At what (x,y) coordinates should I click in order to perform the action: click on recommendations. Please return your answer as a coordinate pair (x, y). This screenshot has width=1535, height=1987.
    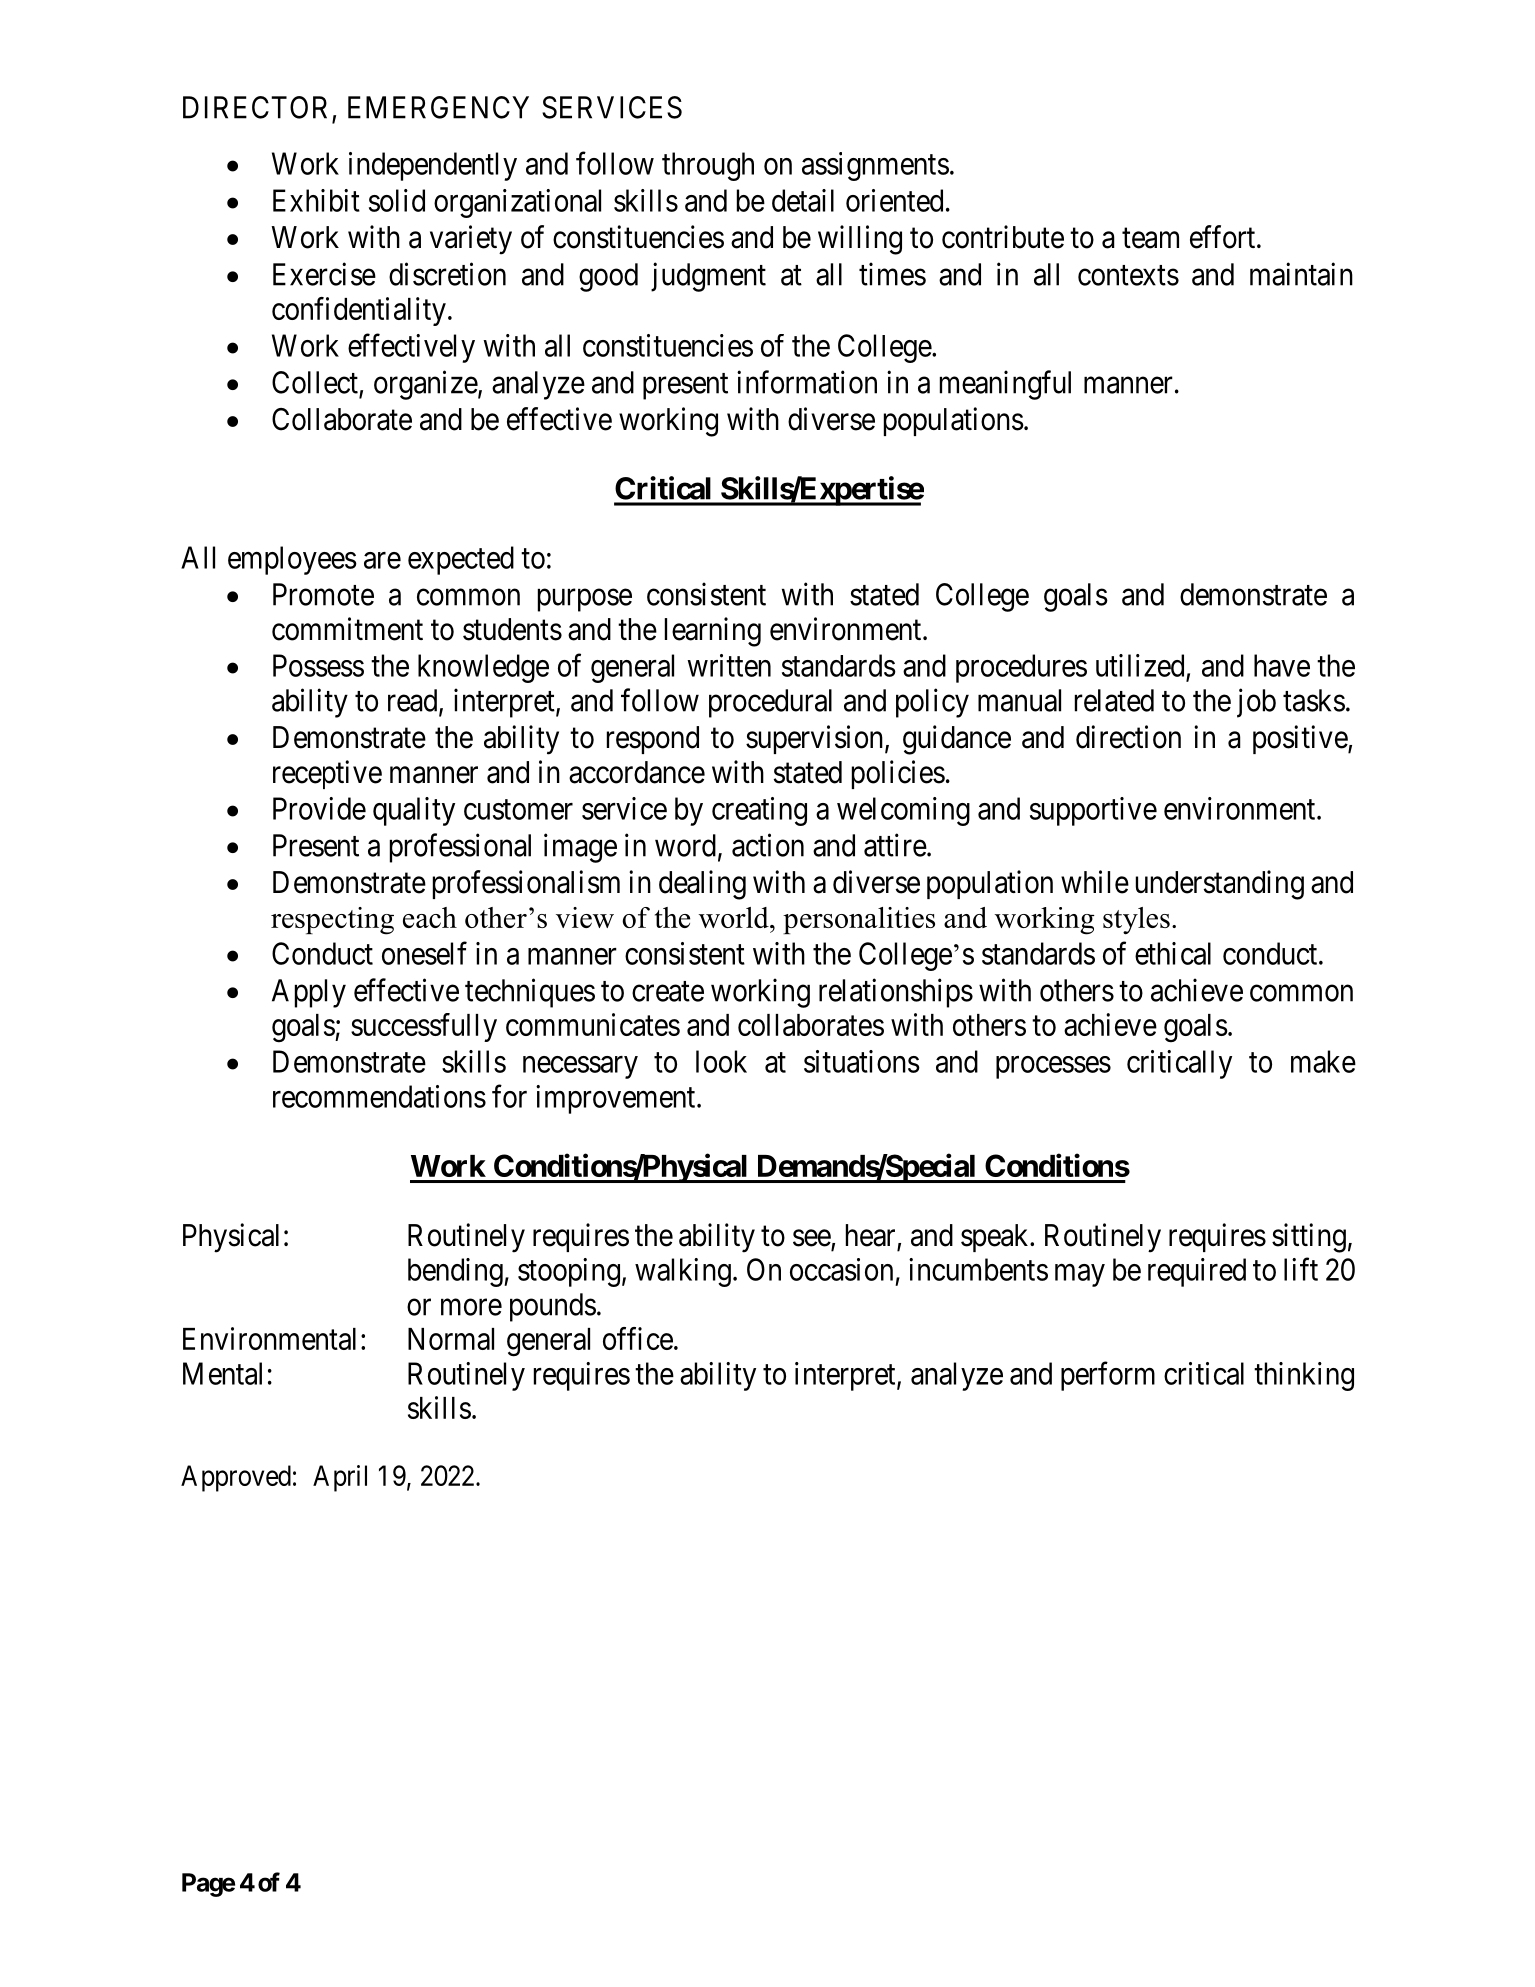
    Looking at the image, I should click on (379, 1096).
